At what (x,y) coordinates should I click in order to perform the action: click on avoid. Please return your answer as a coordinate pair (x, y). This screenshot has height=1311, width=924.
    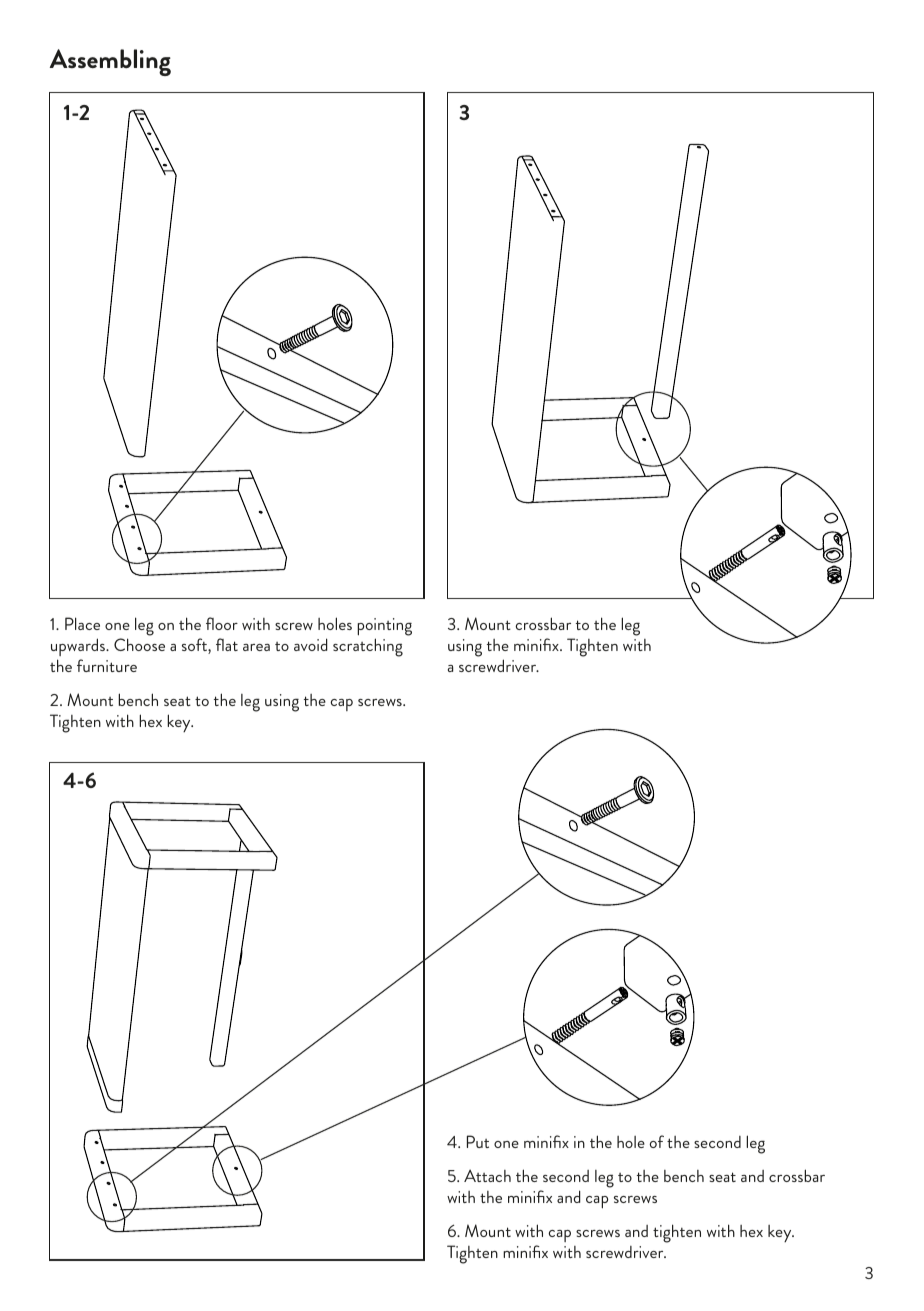
    Looking at the image, I should click on (311, 644).
